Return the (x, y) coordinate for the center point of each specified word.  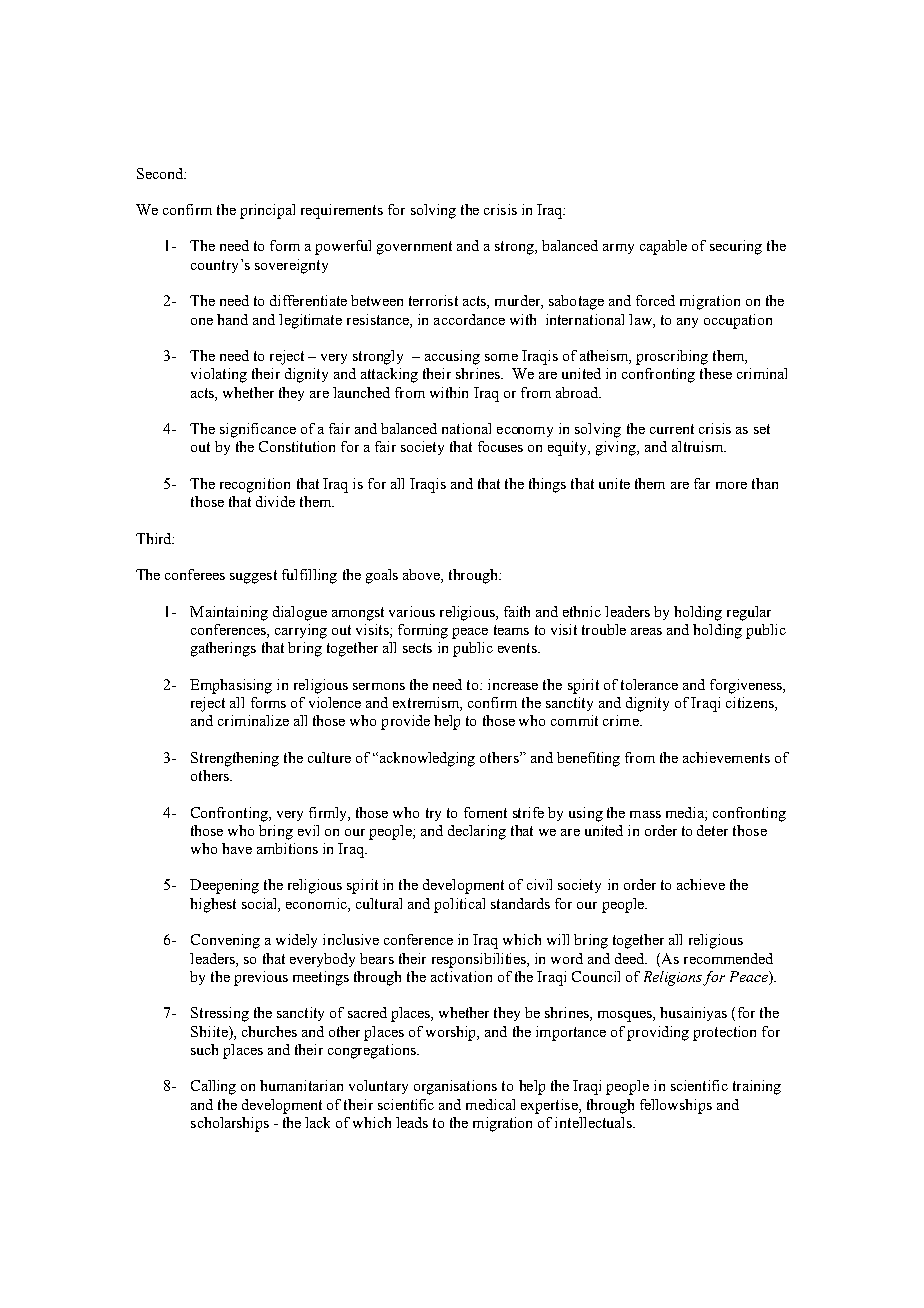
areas (646, 631)
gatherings (223, 649)
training (757, 1087)
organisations (455, 1087)
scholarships (230, 1124)
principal (267, 211)
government (414, 248)
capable (663, 247)
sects (417, 648)
